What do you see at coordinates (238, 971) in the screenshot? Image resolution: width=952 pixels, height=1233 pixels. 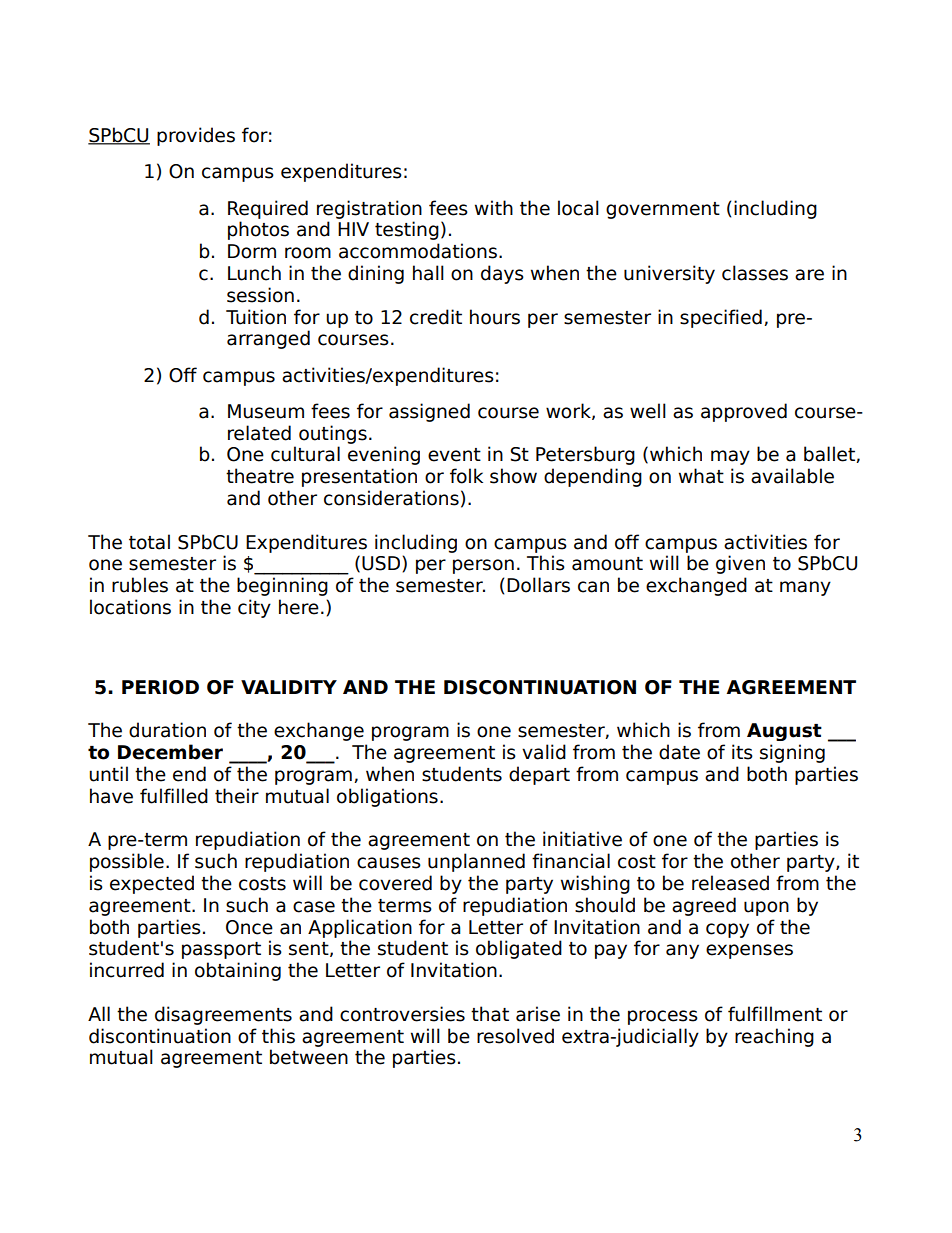 I see `obtaining` at bounding box center [238, 971].
